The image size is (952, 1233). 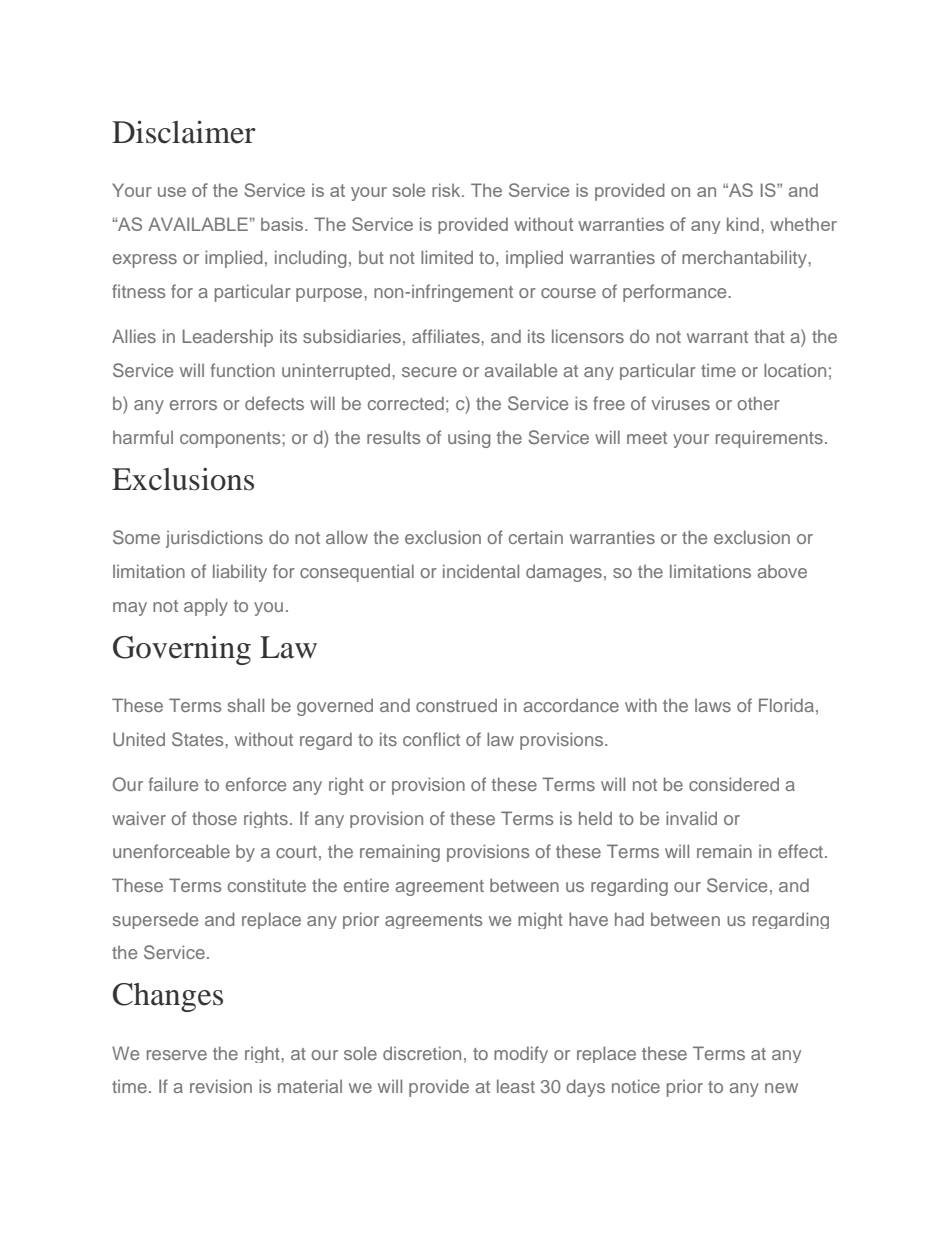 What do you see at coordinates (782, 571) in the image?
I see `above` at bounding box center [782, 571].
